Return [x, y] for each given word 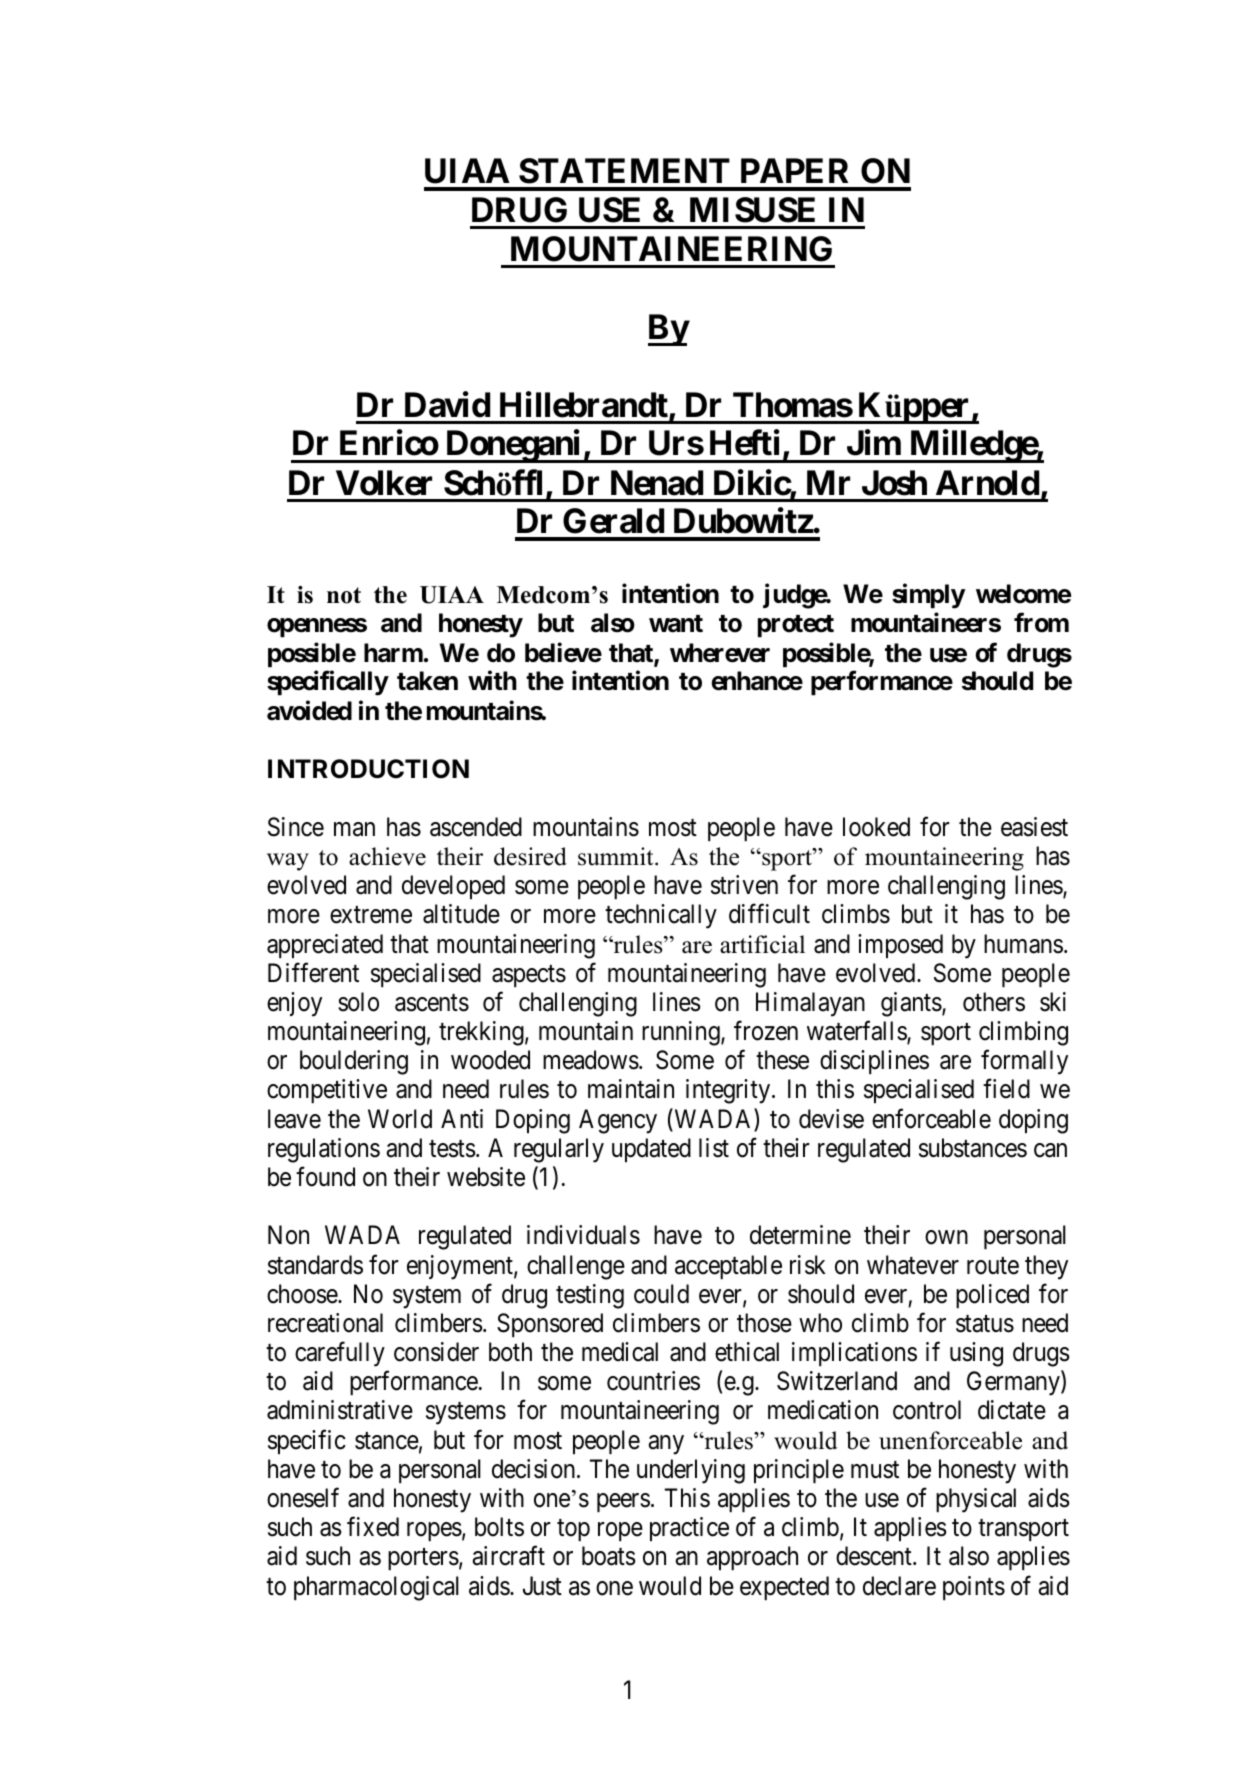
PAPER [794, 170]
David [447, 404]
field [1006, 1089]
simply [928, 596]
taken [427, 681]
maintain [631, 1089]
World [400, 1119]
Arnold [987, 483]
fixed [373, 1527]
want [676, 624]
